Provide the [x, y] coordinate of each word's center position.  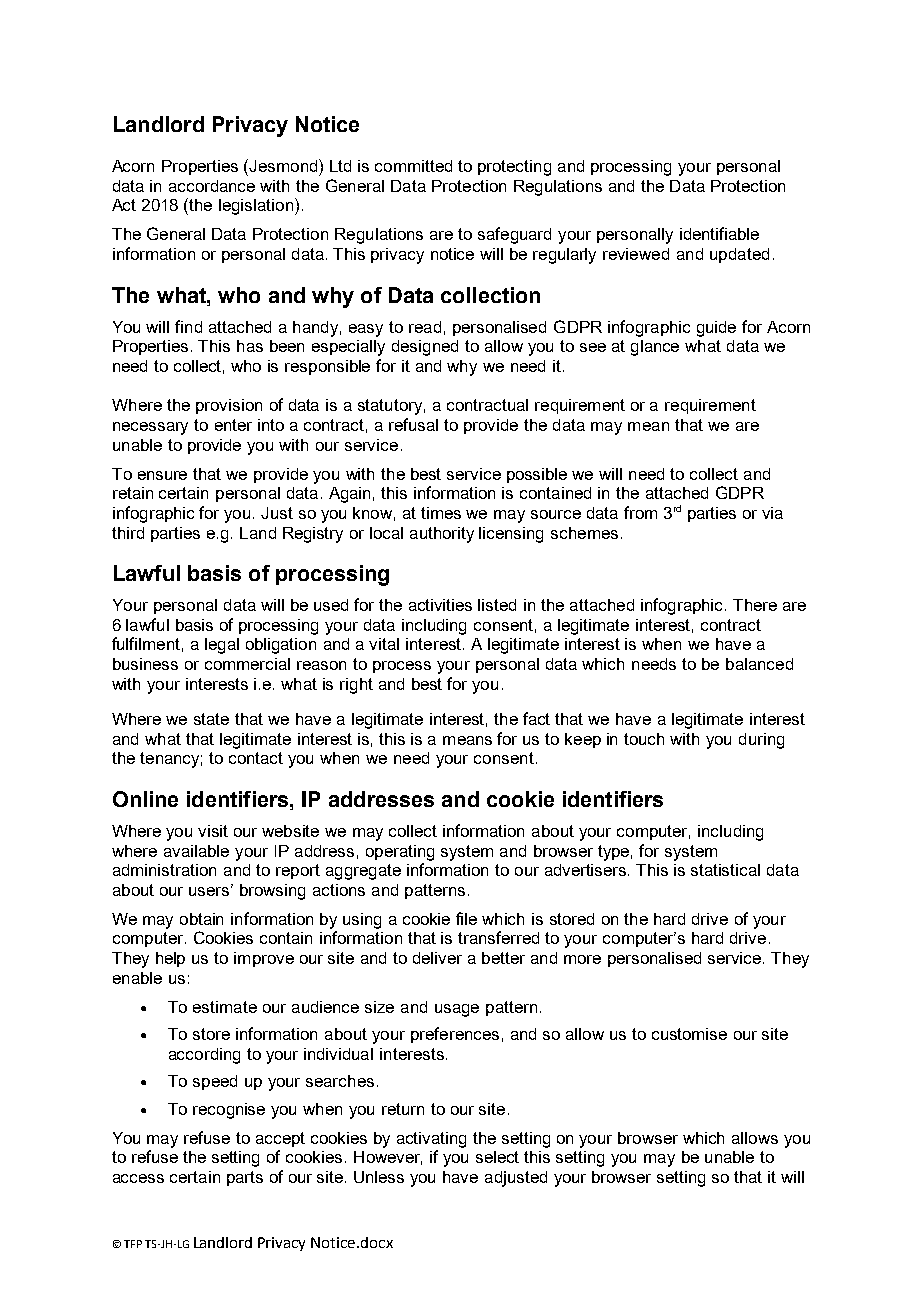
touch [644, 739]
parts [245, 1178]
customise [689, 1034]
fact [536, 718]
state [211, 719]
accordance [212, 186]
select [497, 1157]
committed [413, 166]
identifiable [719, 233]
